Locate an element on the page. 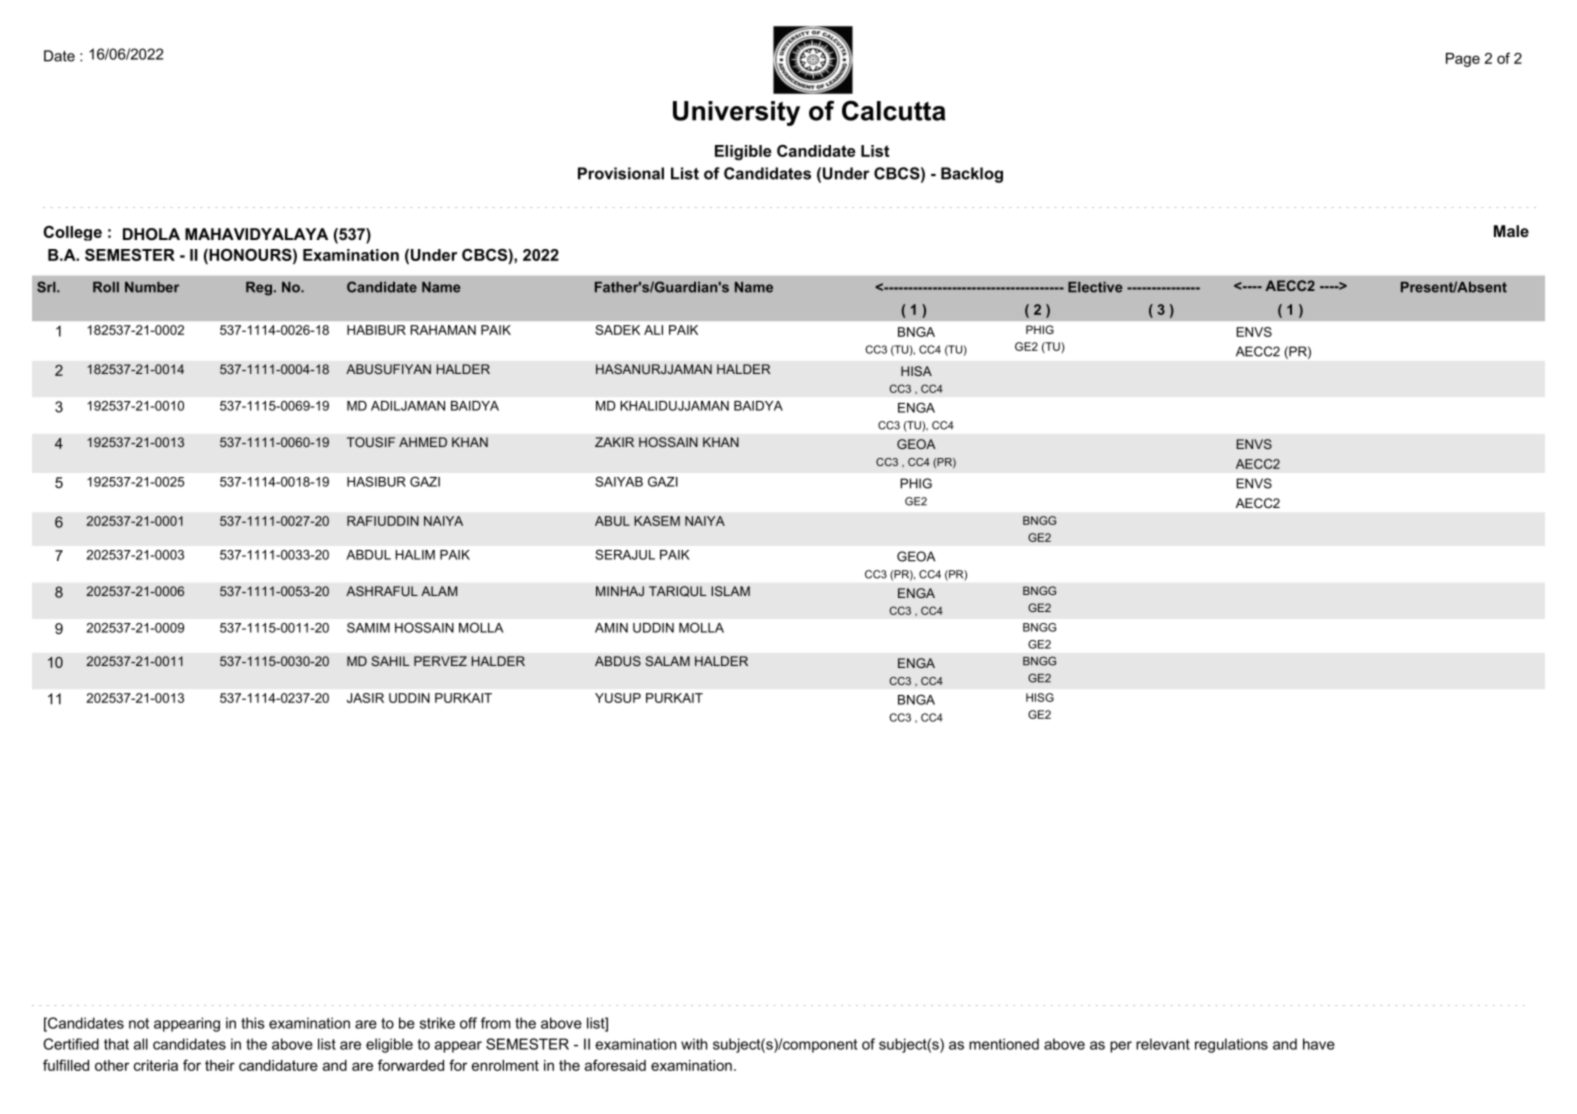 The image size is (1577, 1114). KASEM is located at coordinates (657, 521).
